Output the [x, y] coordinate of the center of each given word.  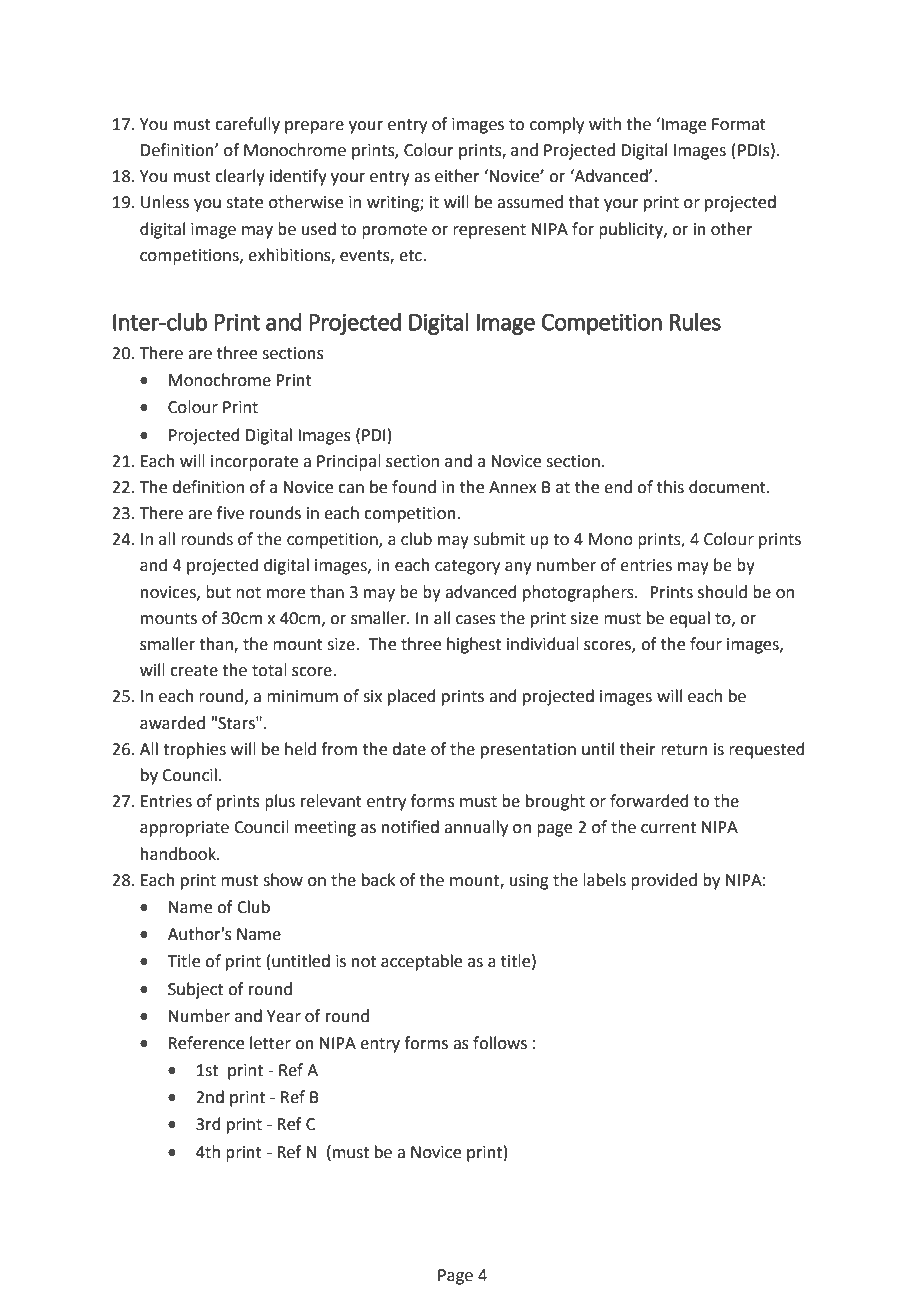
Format [739, 124]
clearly [240, 177]
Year [284, 1016]
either [457, 176]
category [467, 567]
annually [476, 828]
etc [410, 256]
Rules [695, 321]
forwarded [649, 801]
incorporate [254, 463]
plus [280, 802]
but [218, 592]
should [722, 592]
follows [500, 1043]
